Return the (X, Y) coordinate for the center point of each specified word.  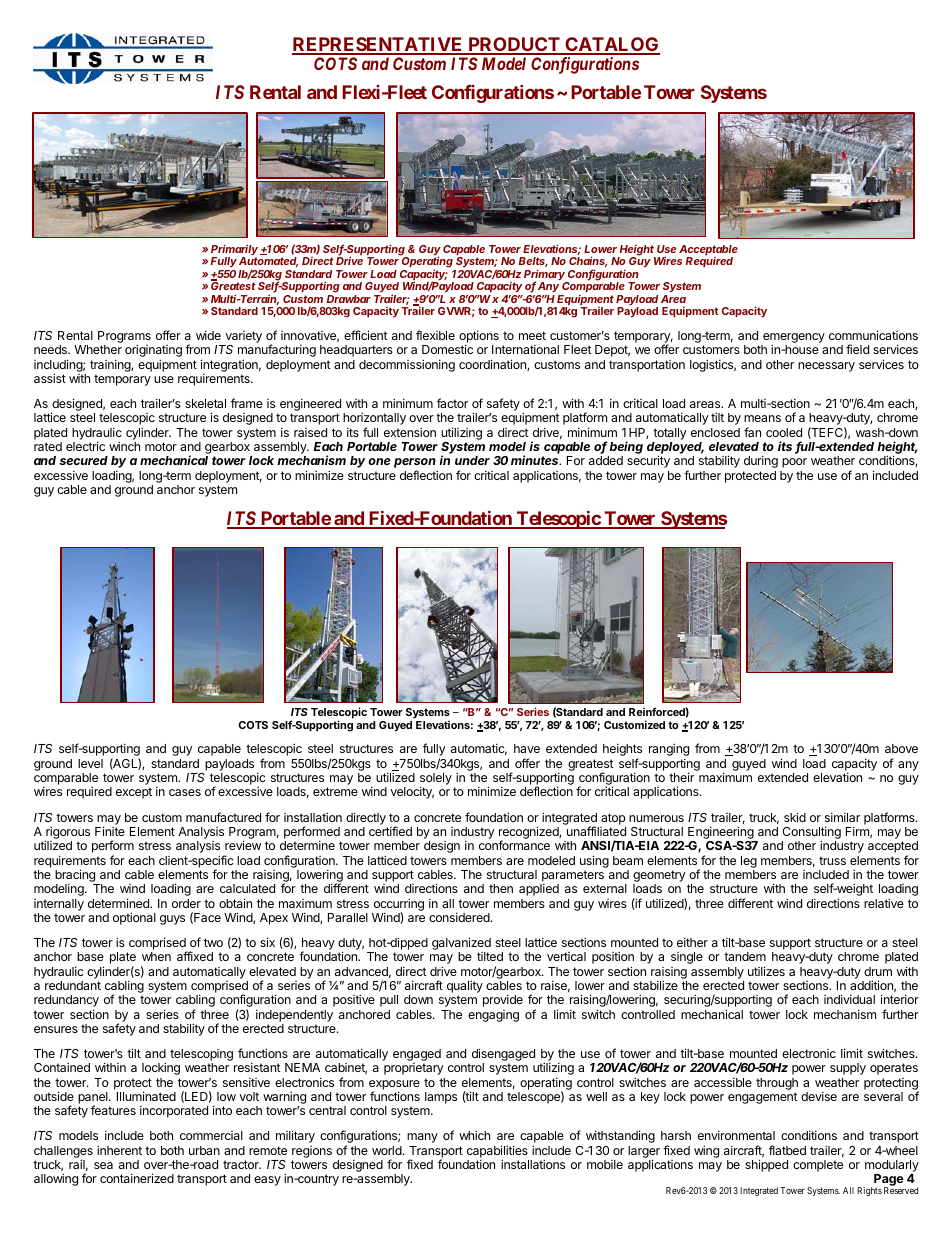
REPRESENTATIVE (378, 45)
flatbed (787, 1150)
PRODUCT (514, 45)
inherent (119, 1150)
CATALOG (611, 45)
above (901, 748)
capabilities (497, 1152)
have (527, 748)
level (90, 763)
